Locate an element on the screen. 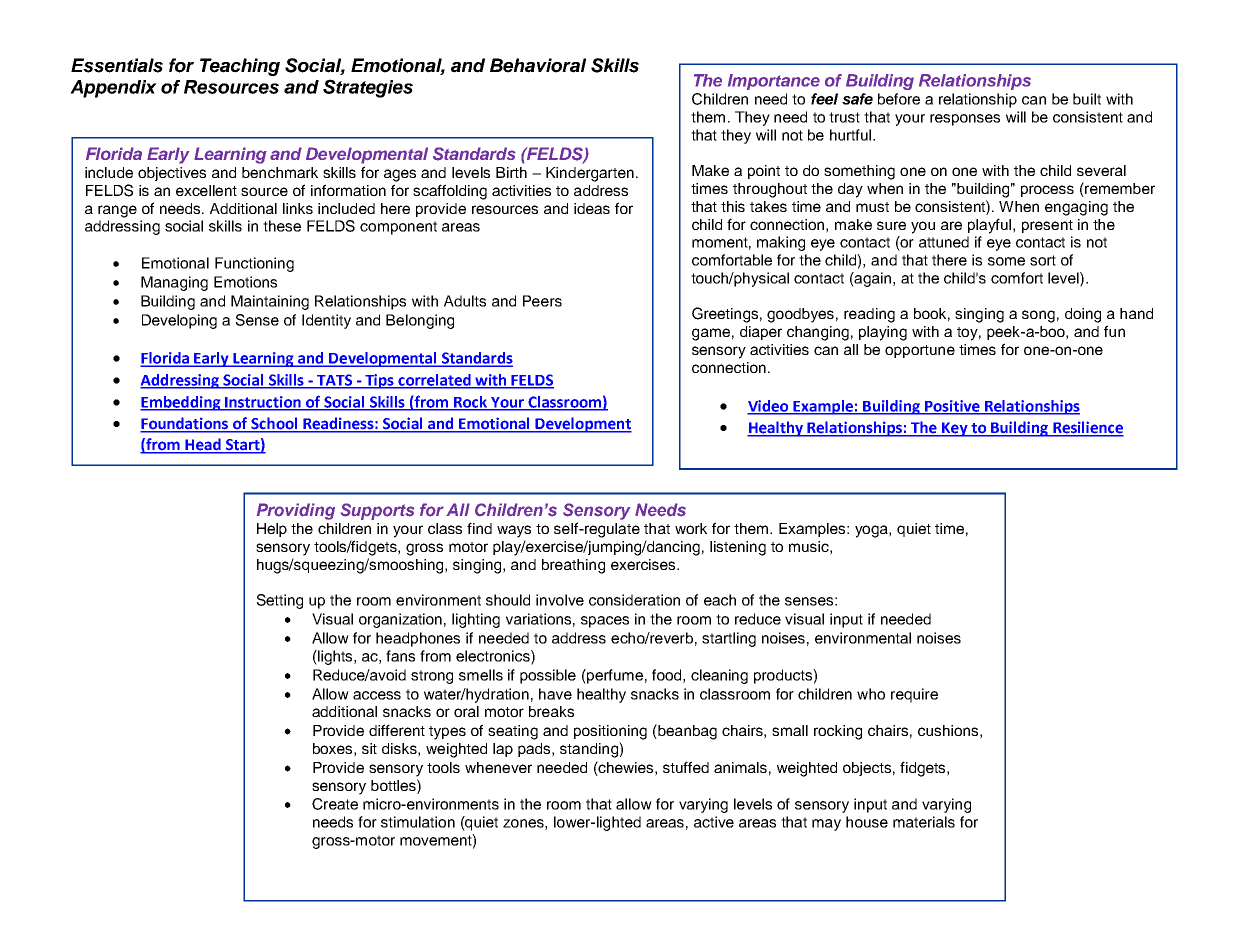 Image resolution: width=1233 pixels, height=952 pixels. Video is located at coordinates (769, 407).
